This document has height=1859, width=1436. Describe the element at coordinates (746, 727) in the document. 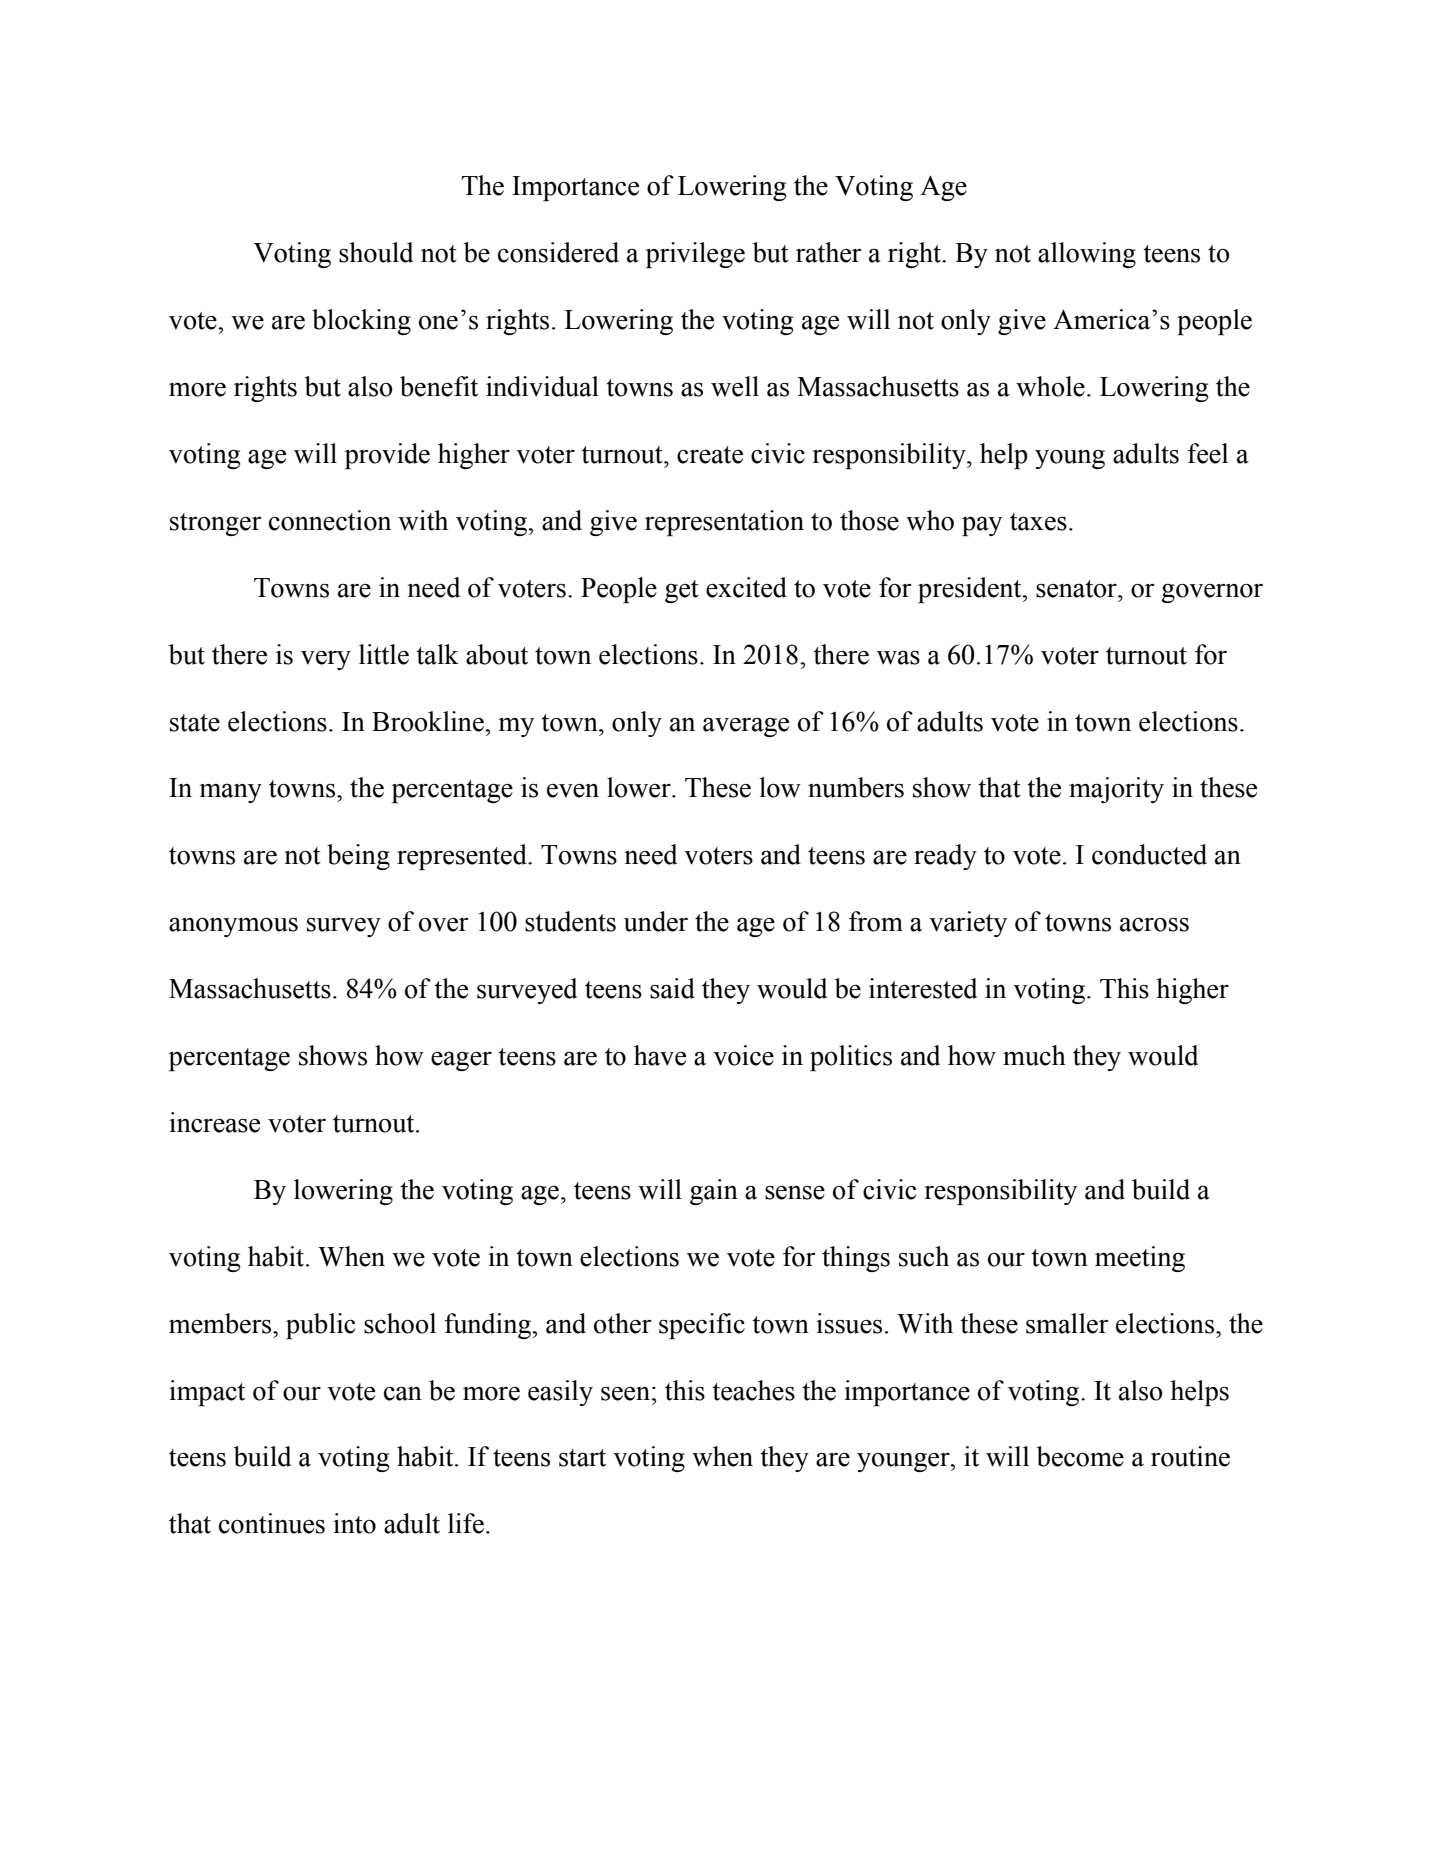

I see `average` at that location.
